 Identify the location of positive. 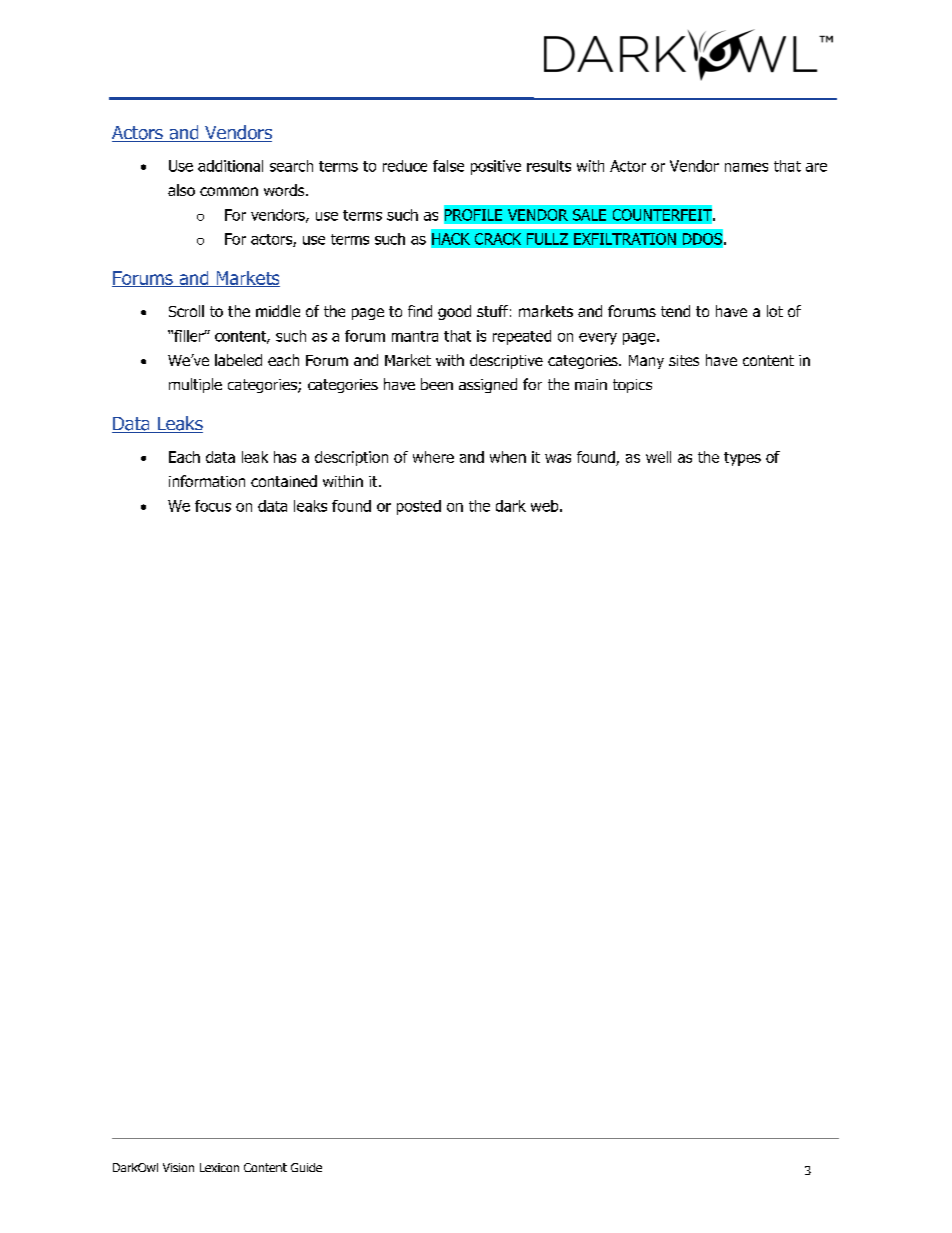
(496, 167).
